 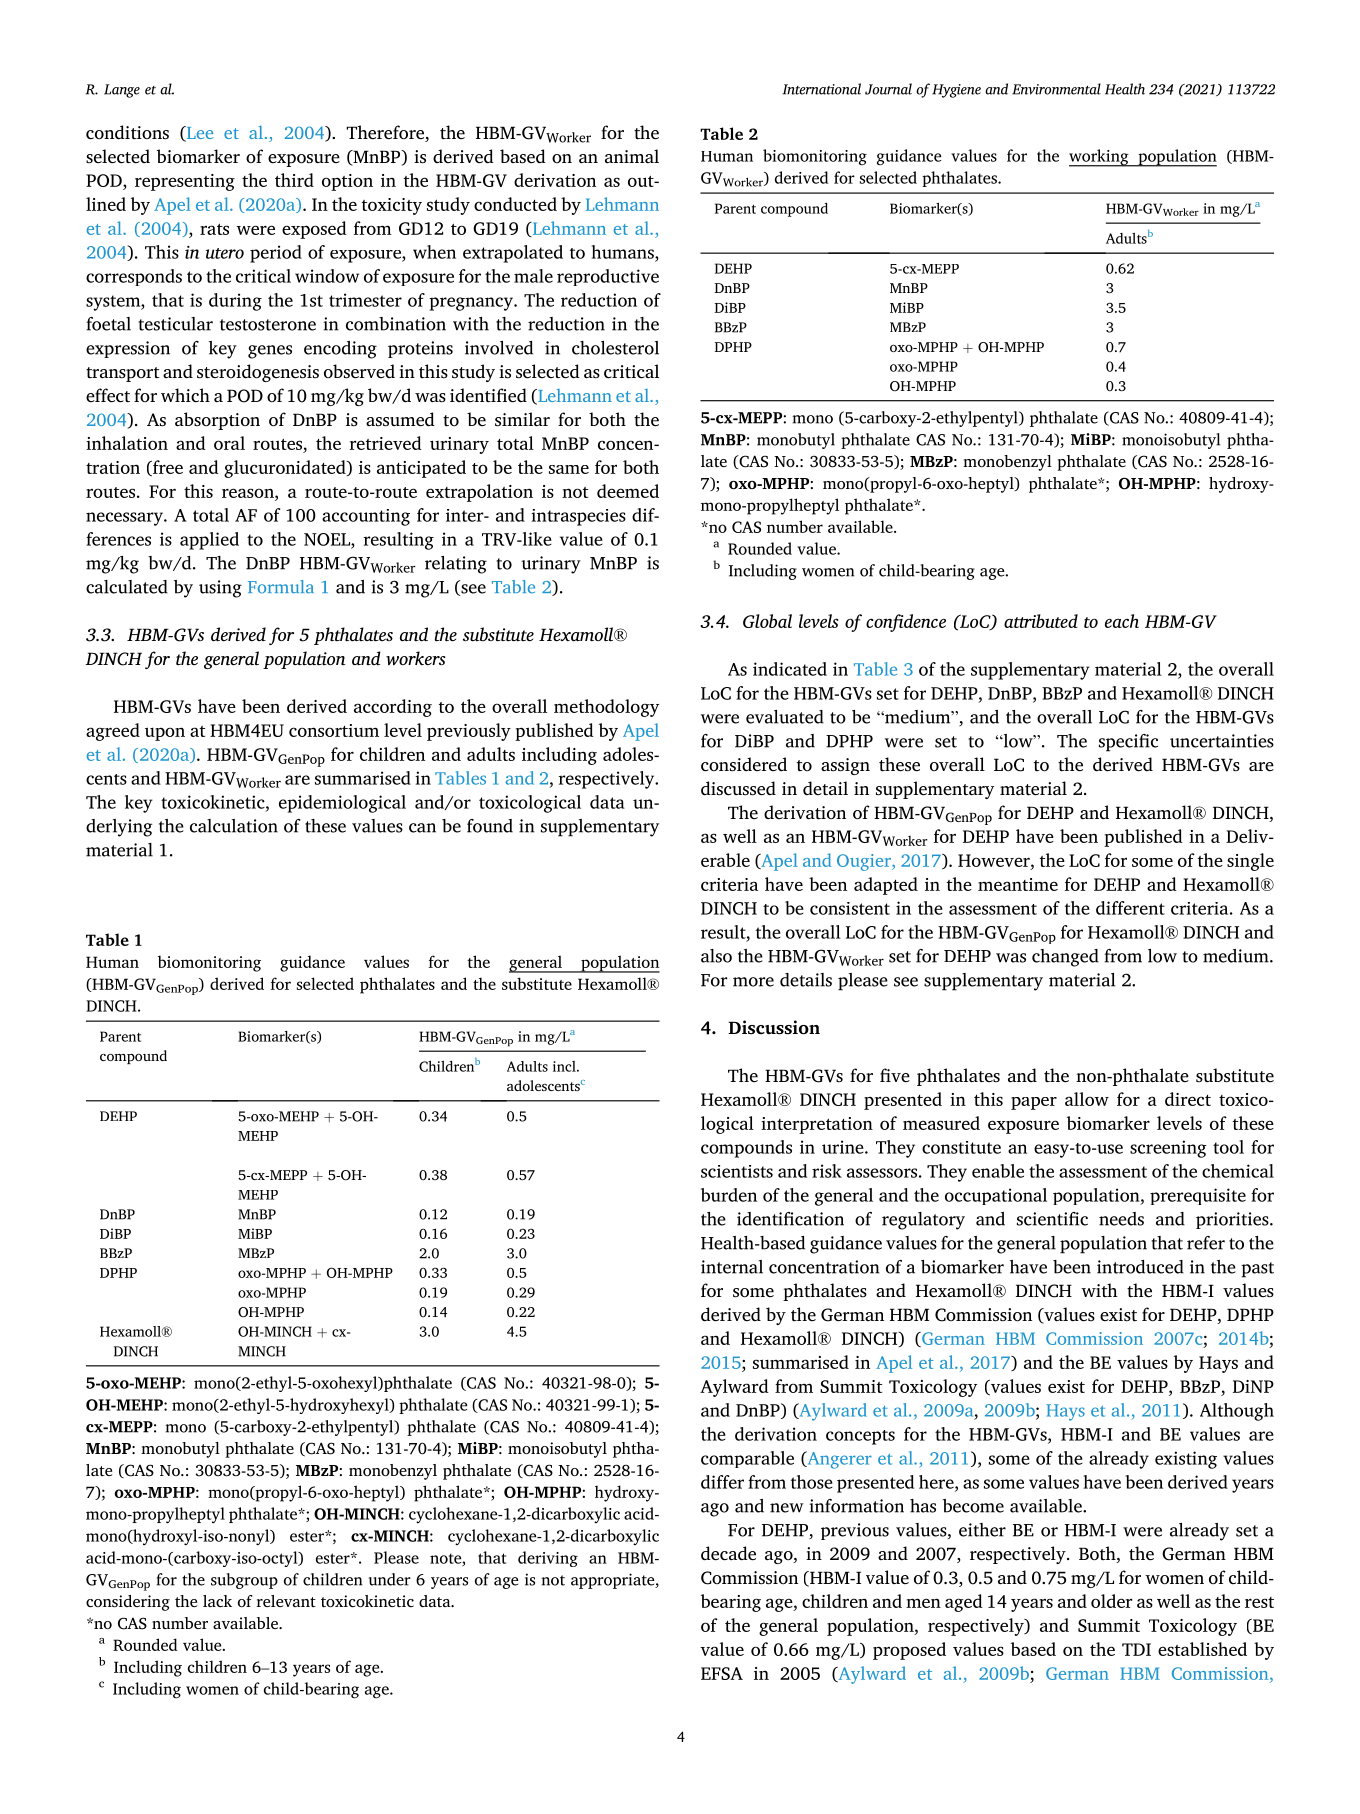 I want to click on older, so click(x=1111, y=1601).
